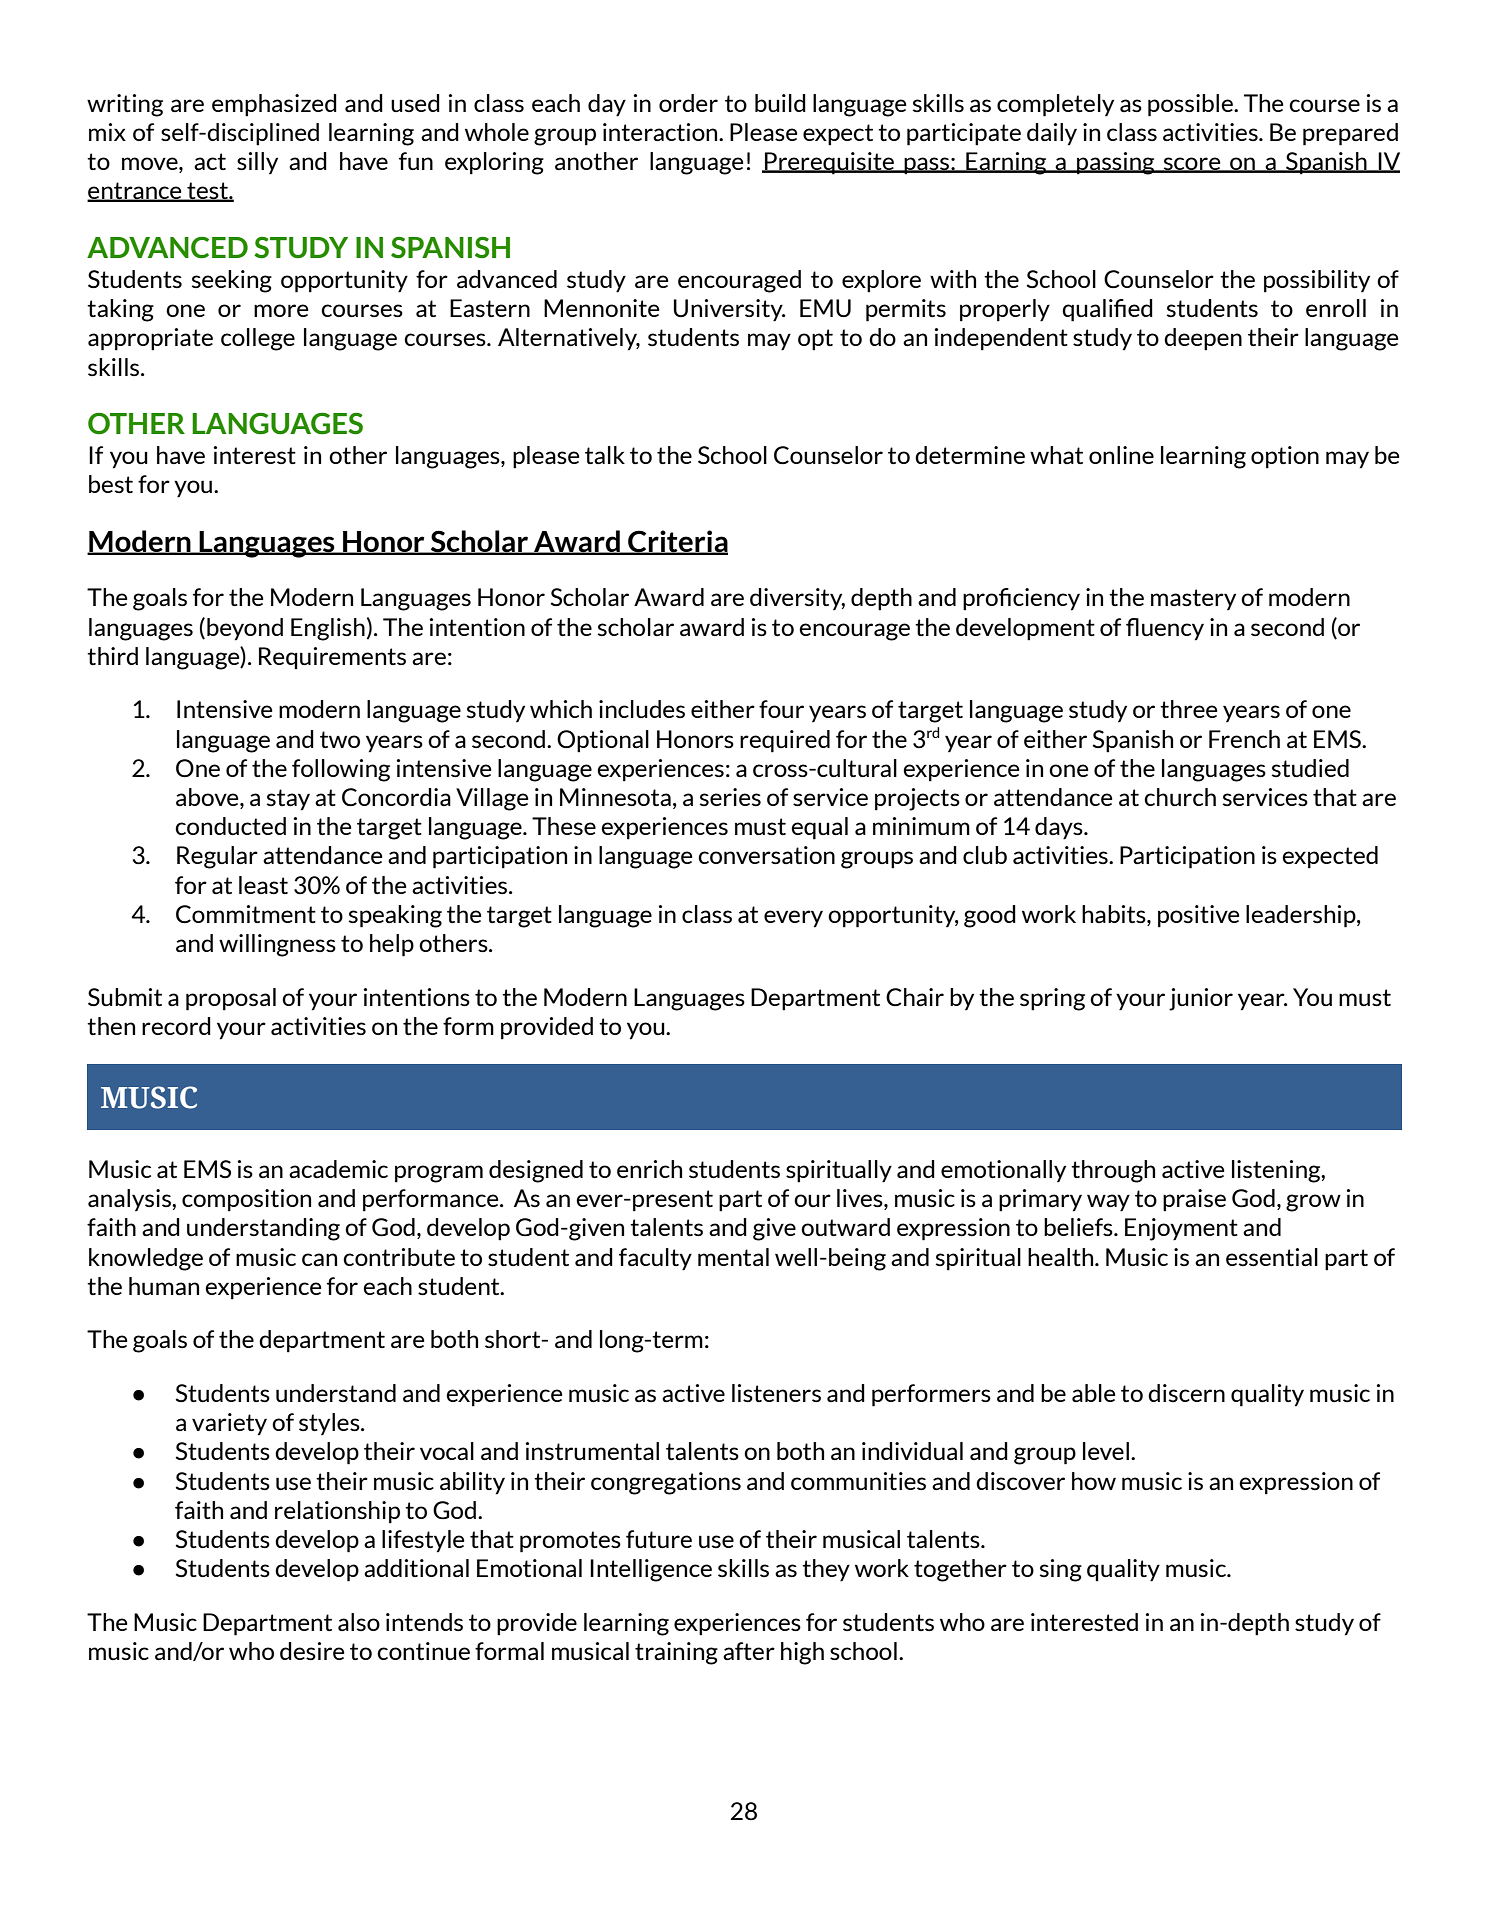  Describe the element at coordinates (338, 1169) in the document. I see `academic` at that location.
